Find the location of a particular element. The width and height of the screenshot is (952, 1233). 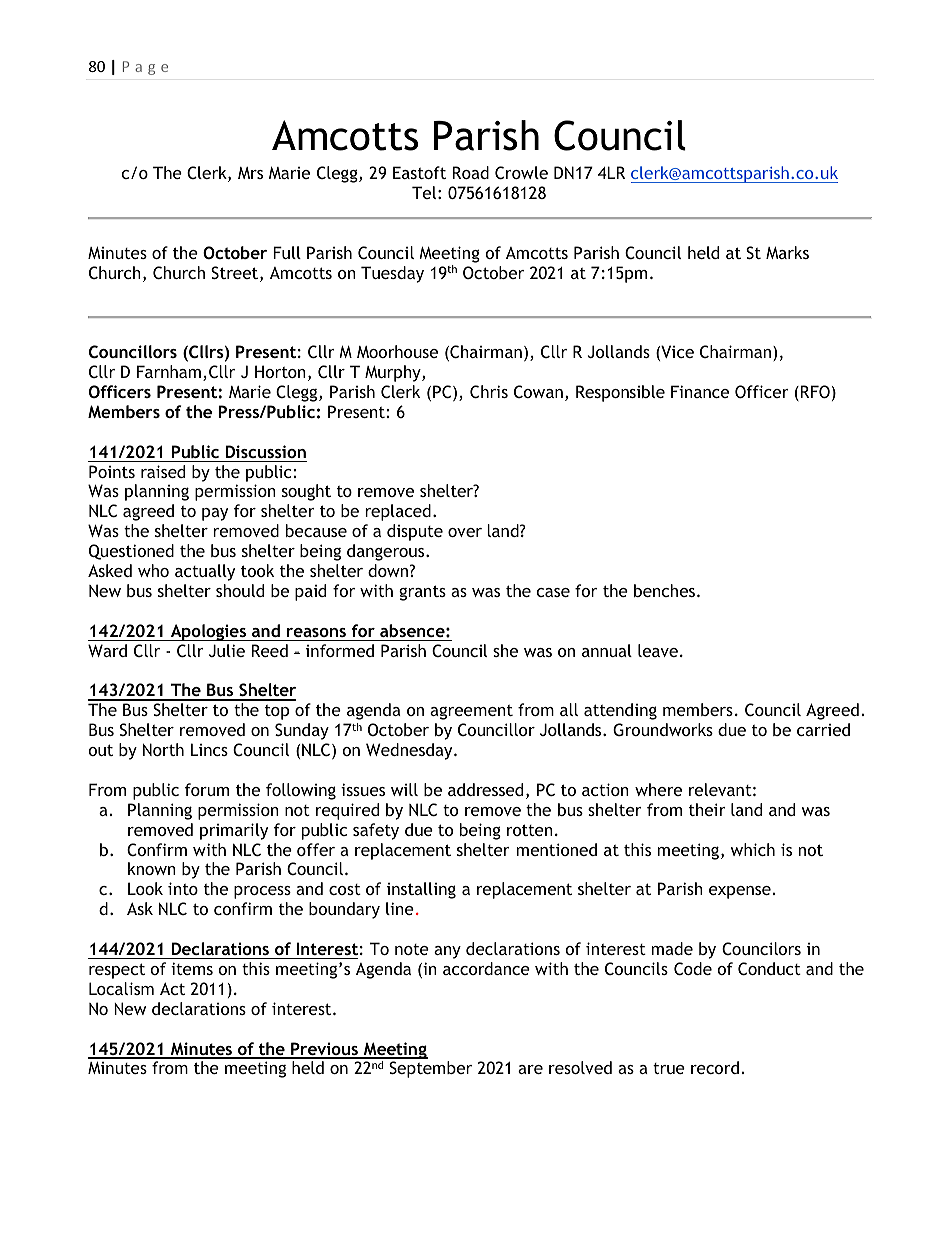

Road is located at coordinates (471, 172).
